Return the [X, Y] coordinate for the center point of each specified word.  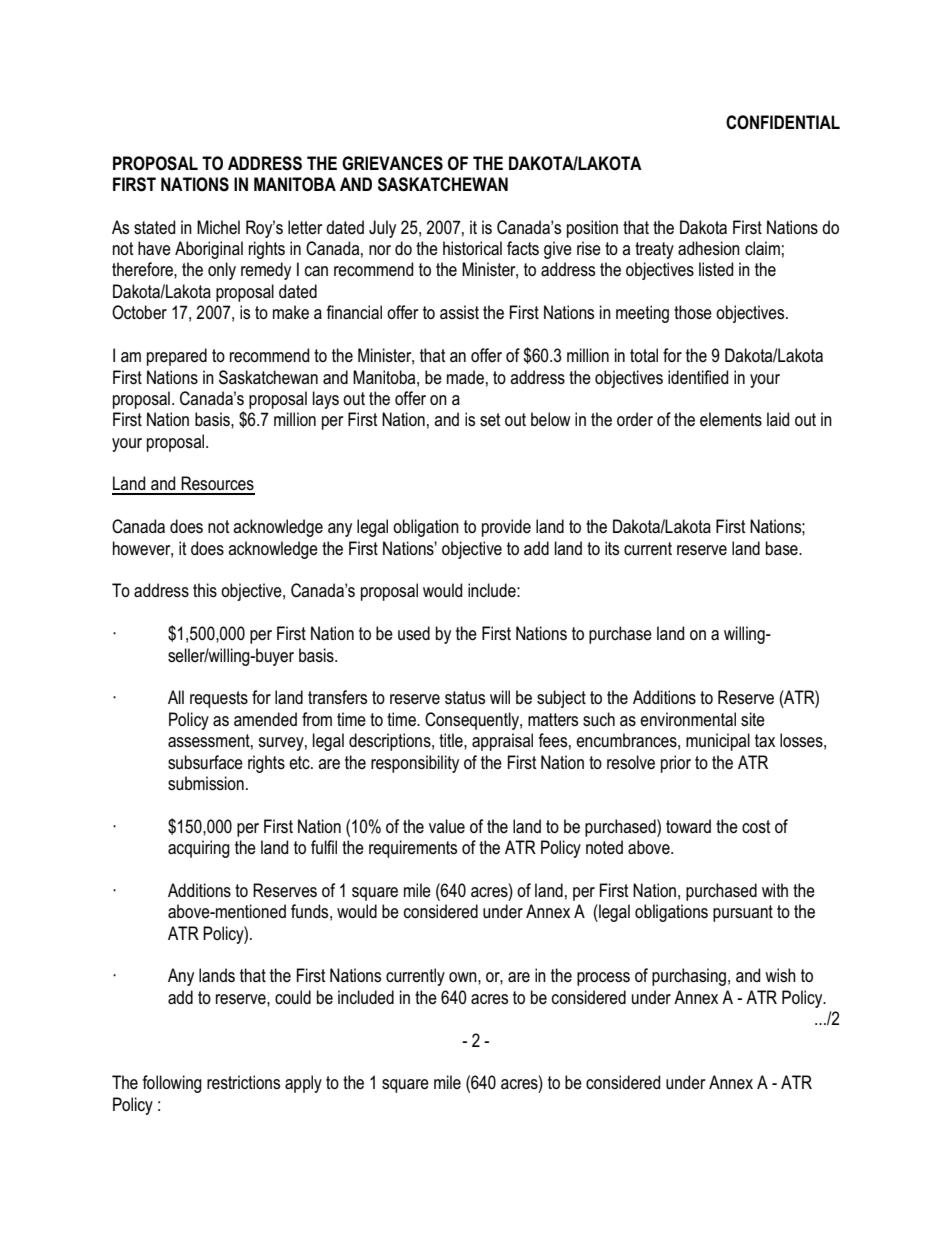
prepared [177, 357]
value [447, 826]
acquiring [199, 849]
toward [688, 826]
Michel [218, 227]
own [464, 977]
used [414, 633]
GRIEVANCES [392, 163]
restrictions [243, 1082]
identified [698, 377]
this [205, 590]
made [465, 377]
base [783, 548]
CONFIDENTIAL [783, 122]
